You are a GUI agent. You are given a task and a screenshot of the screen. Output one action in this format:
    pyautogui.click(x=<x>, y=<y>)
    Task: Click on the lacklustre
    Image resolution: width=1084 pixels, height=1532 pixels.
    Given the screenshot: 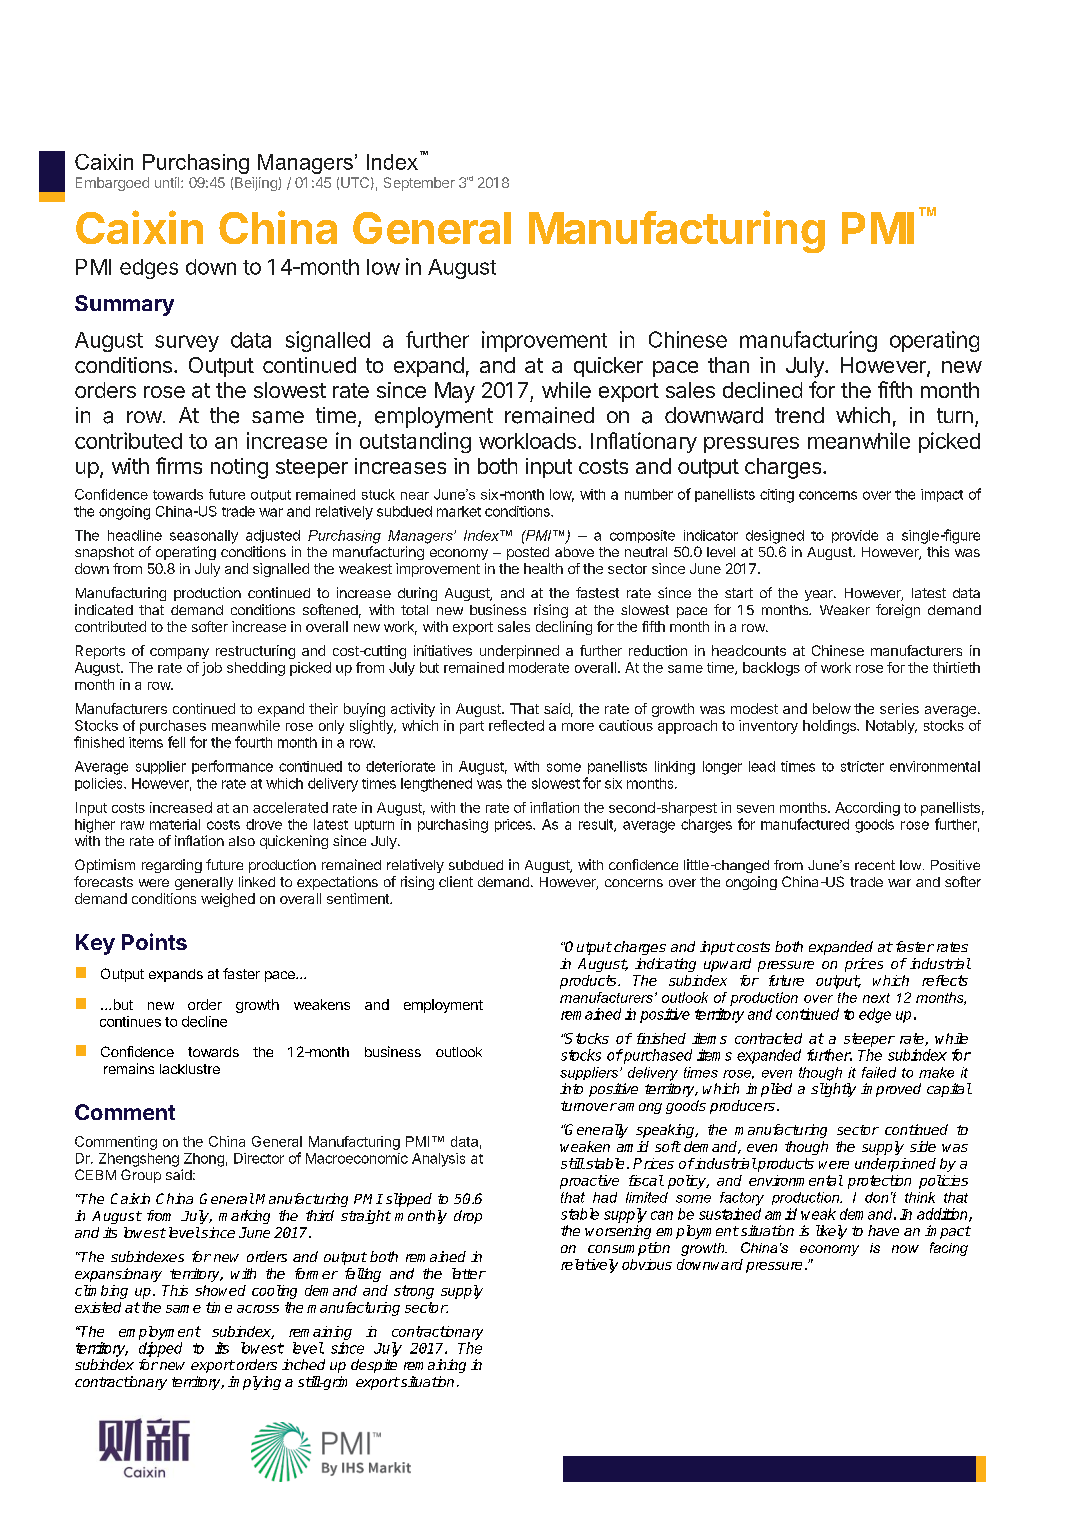 What is the action you would take?
    pyautogui.click(x=190, y=1069)
